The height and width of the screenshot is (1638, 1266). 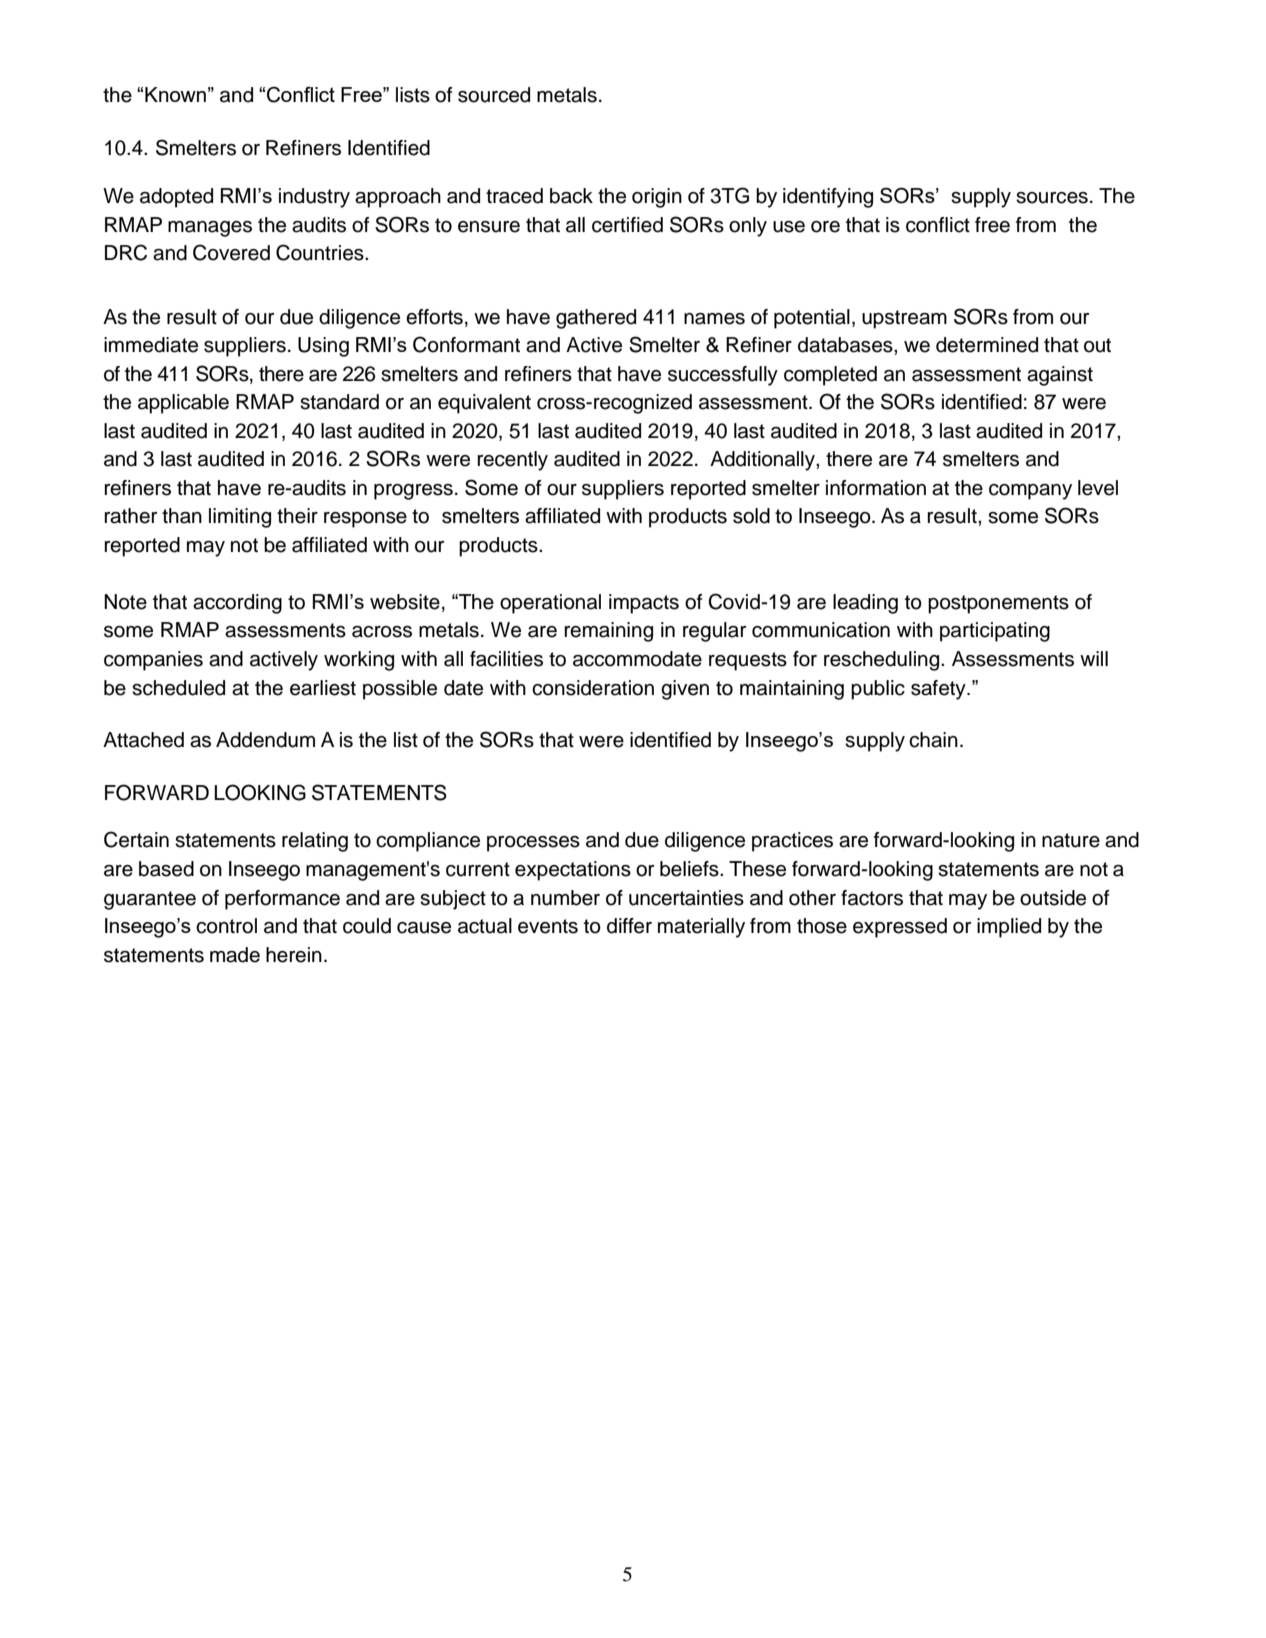 What do you see at coordinates (323, 347) in the screenshot?
I see `Using` at bounding box center [323, 347].
